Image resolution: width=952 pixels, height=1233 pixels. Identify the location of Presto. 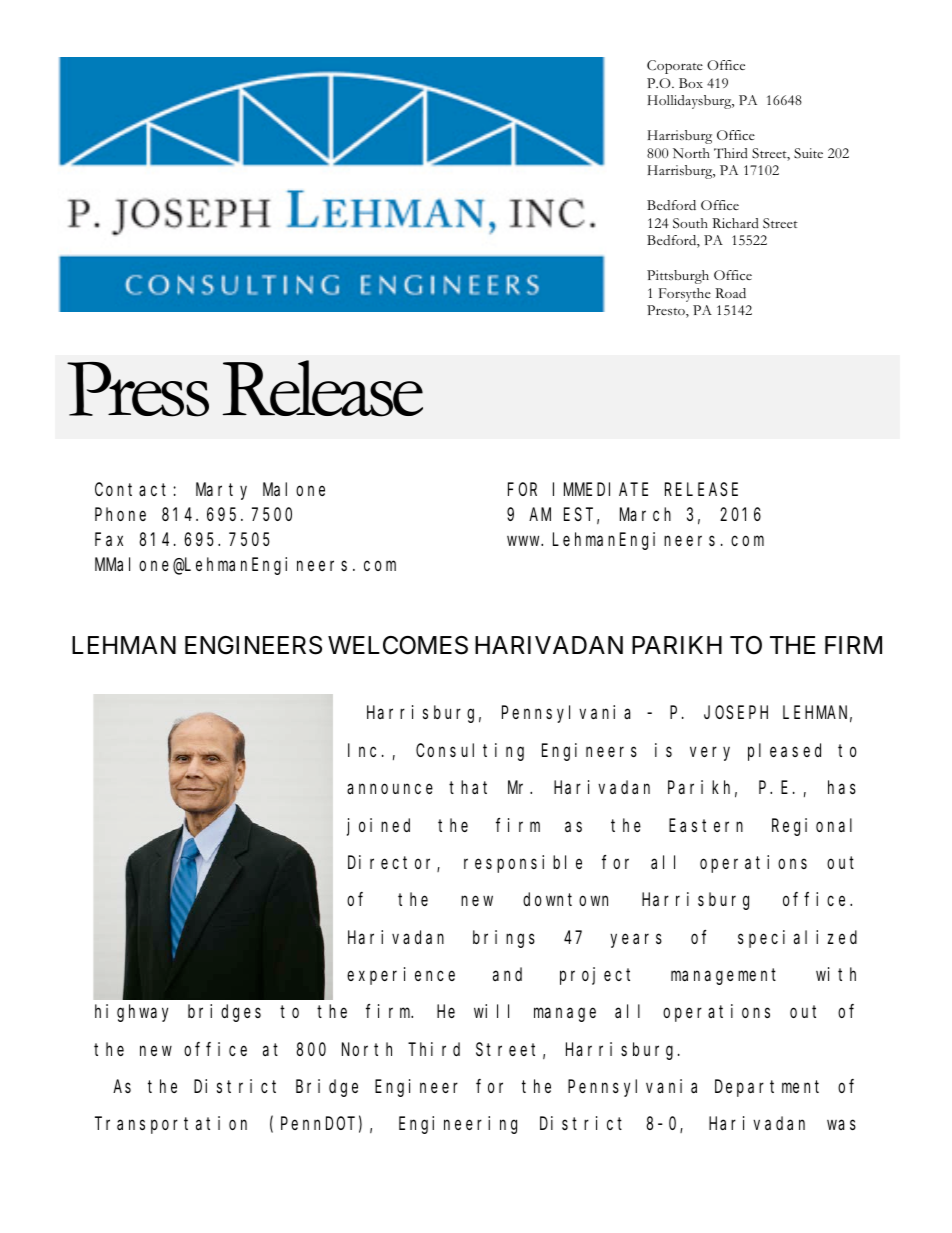
(667, 311).
